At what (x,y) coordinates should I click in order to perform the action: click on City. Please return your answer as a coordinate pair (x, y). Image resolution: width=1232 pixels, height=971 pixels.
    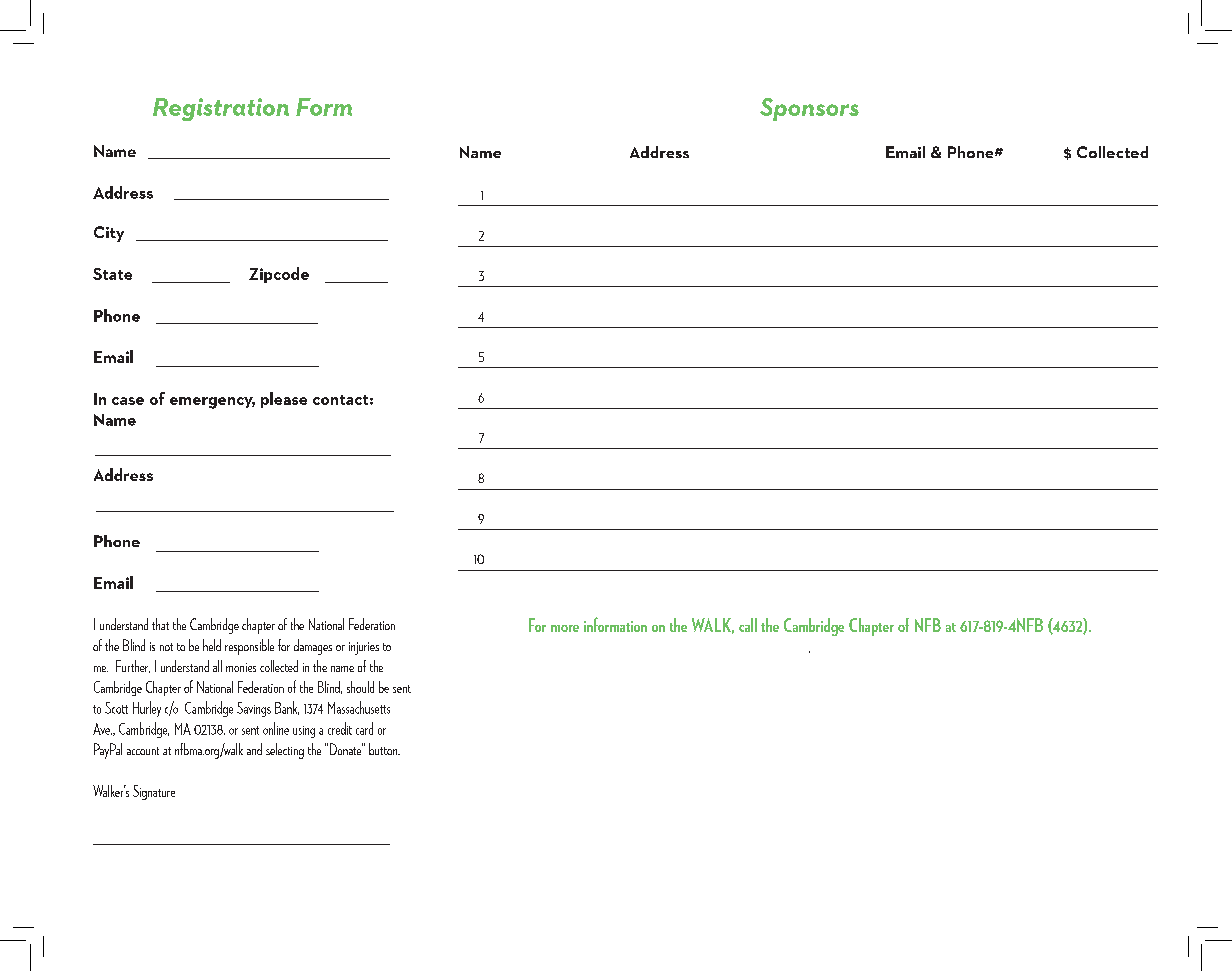
    Looking at the image, I should click on (109, 234).
